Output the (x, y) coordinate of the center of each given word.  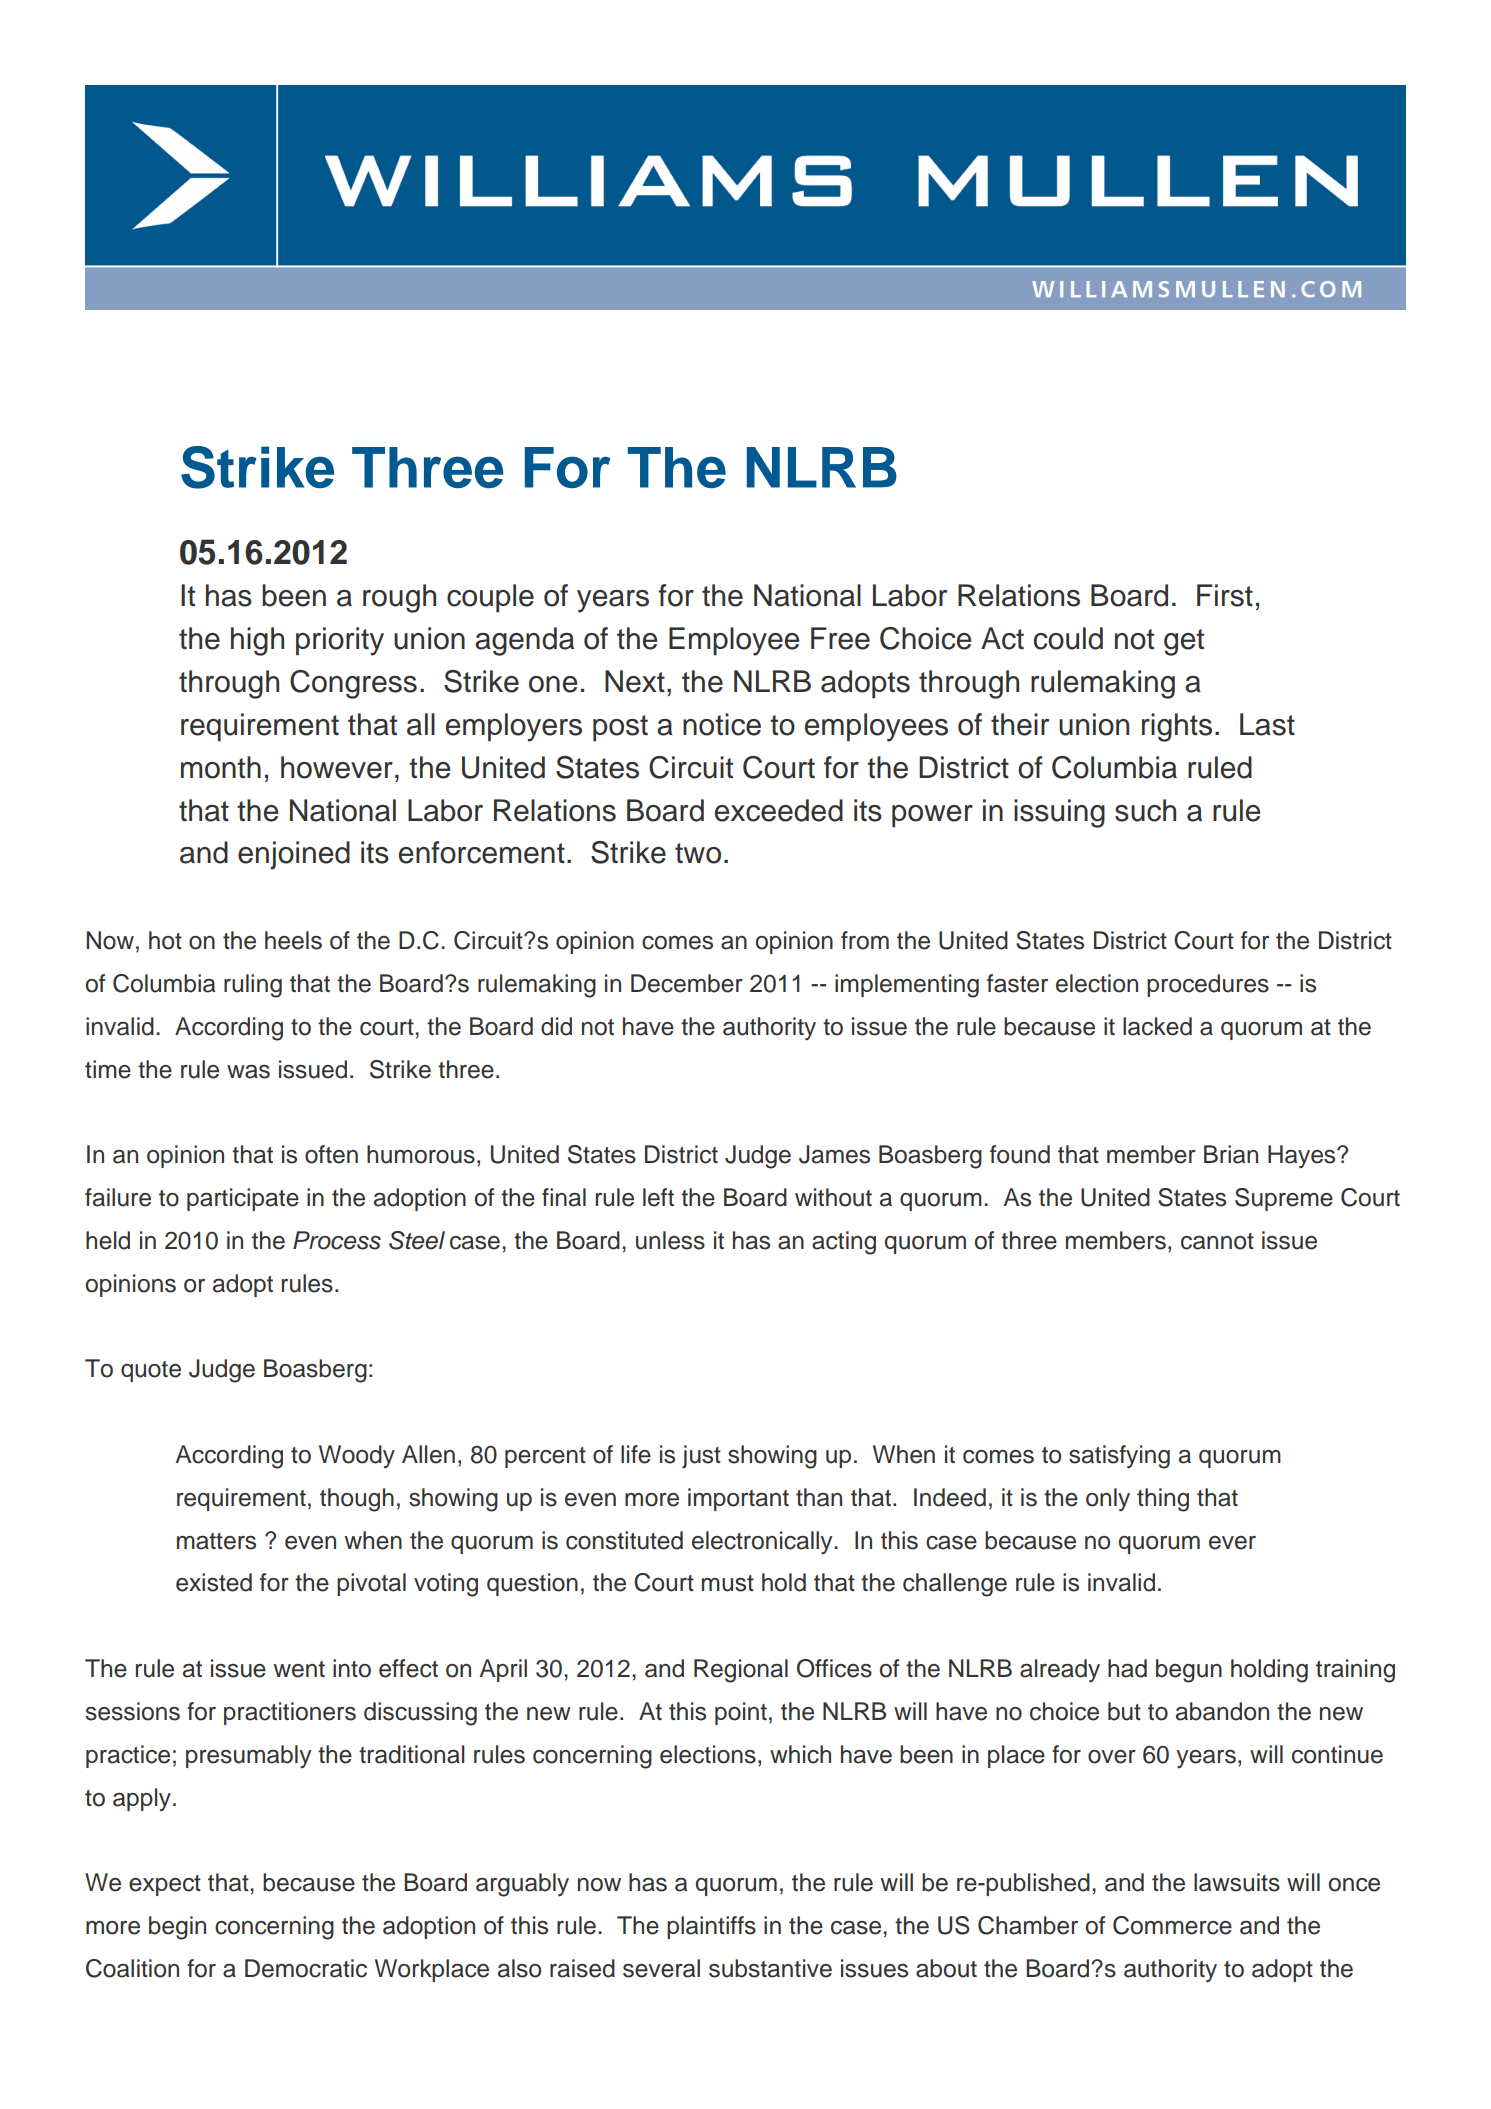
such (1145, 810)
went (299, 1669)
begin (177, 1928)
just (701, 1456)
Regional (741, 1671)
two (698, 853)
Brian (1231, 1154)
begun (1189, 1671)
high (257, 641)
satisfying (1119, 1457)
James (834, 1154)
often (331, 1154)
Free (840, 638)
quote (151, 1371)
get (1184, 642)
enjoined (294, 855)
